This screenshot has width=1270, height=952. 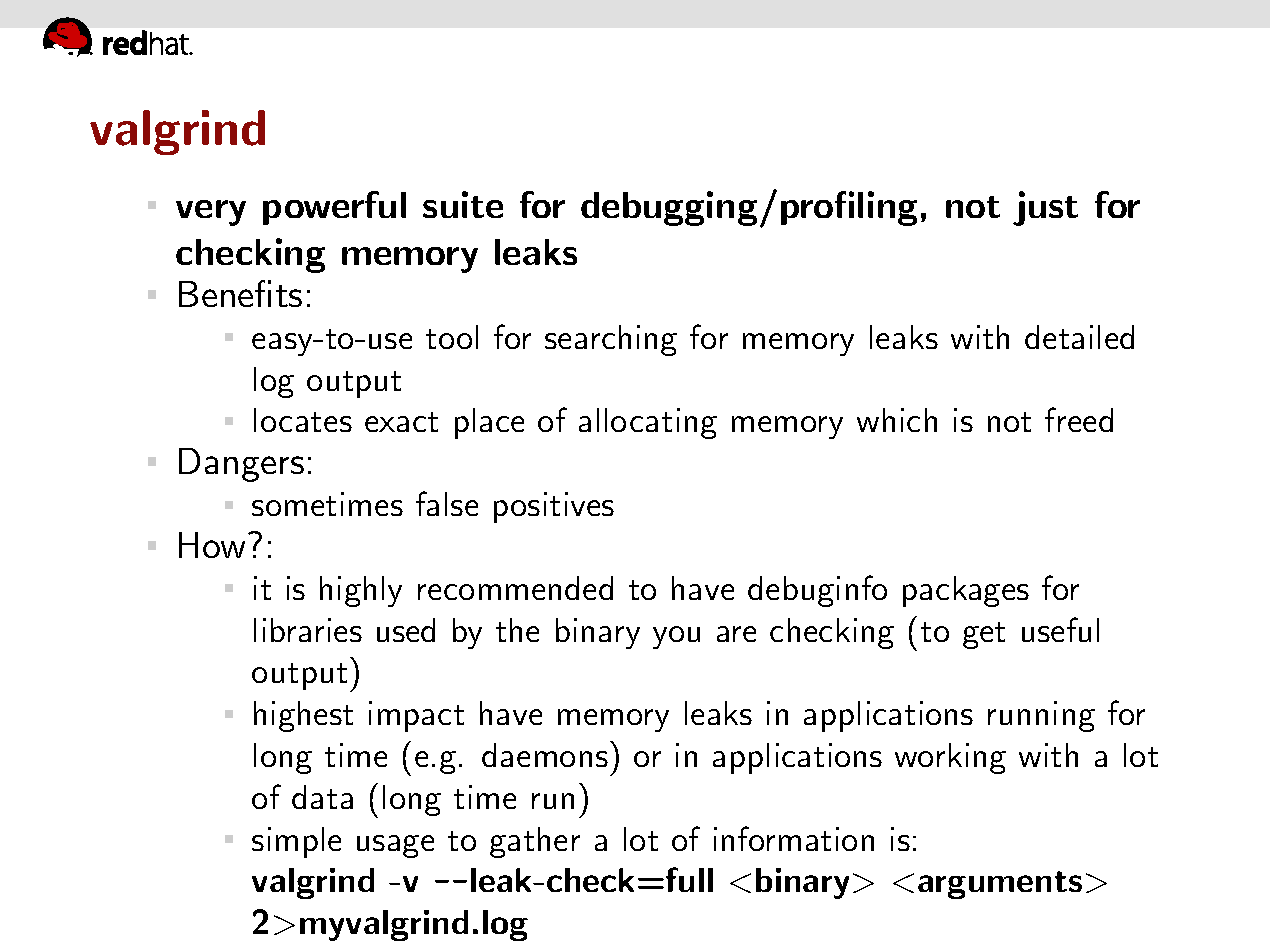 What do you see at coordinates (1079, 337) in the screenshot?
I see `detailed` at bounding box center [1079, 337].
